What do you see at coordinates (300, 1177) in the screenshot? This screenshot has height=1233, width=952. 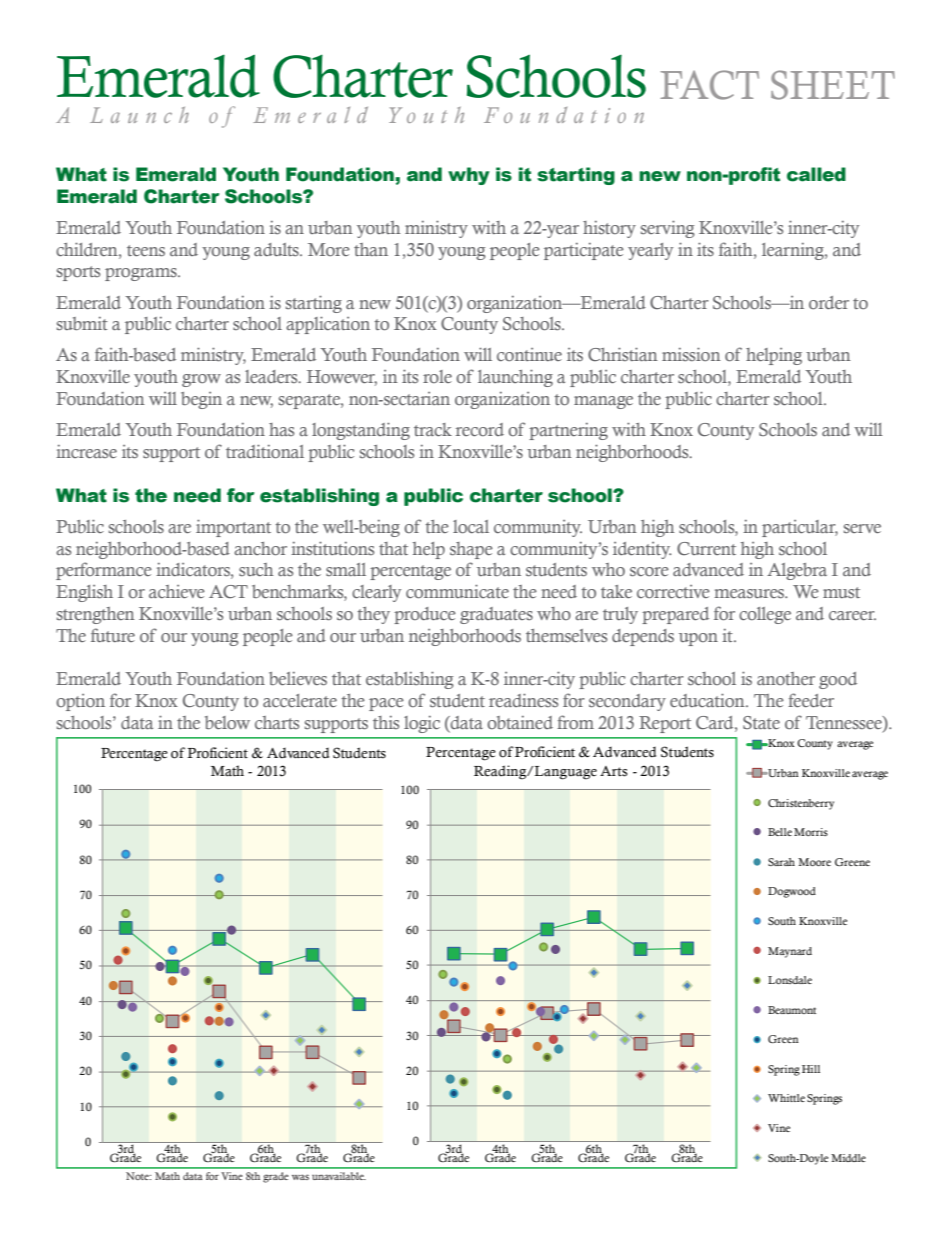 I see `was` at bounding box center [300, 1177].
